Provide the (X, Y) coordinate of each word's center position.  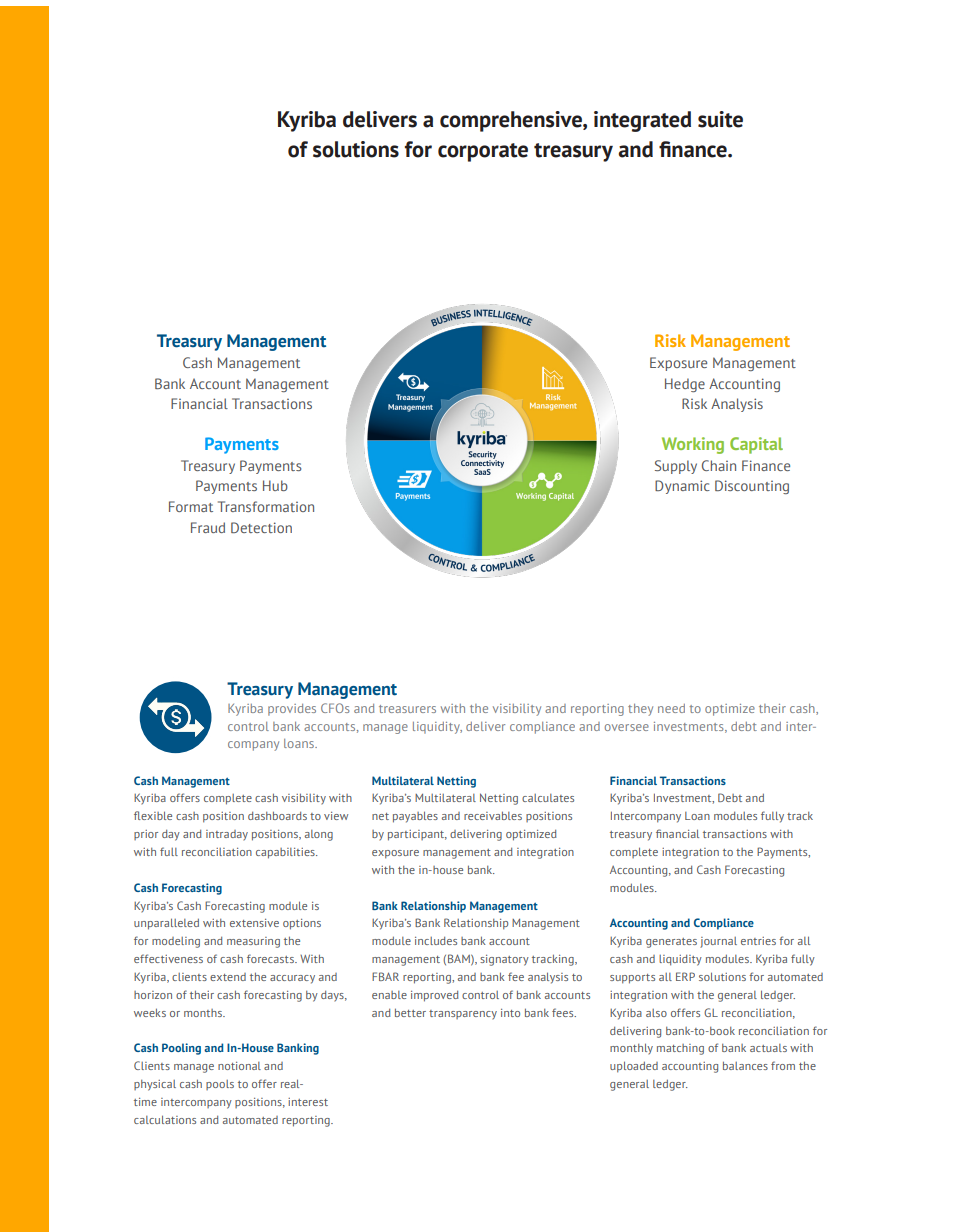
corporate (483, 152)
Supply (676, 467)
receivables (493, 815)
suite (720, 119)
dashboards (277, 815)
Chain (719, 465)
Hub (275, 485)
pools (220, 1085)
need (671, 708)
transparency (463, 1015)
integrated (642, 121)
